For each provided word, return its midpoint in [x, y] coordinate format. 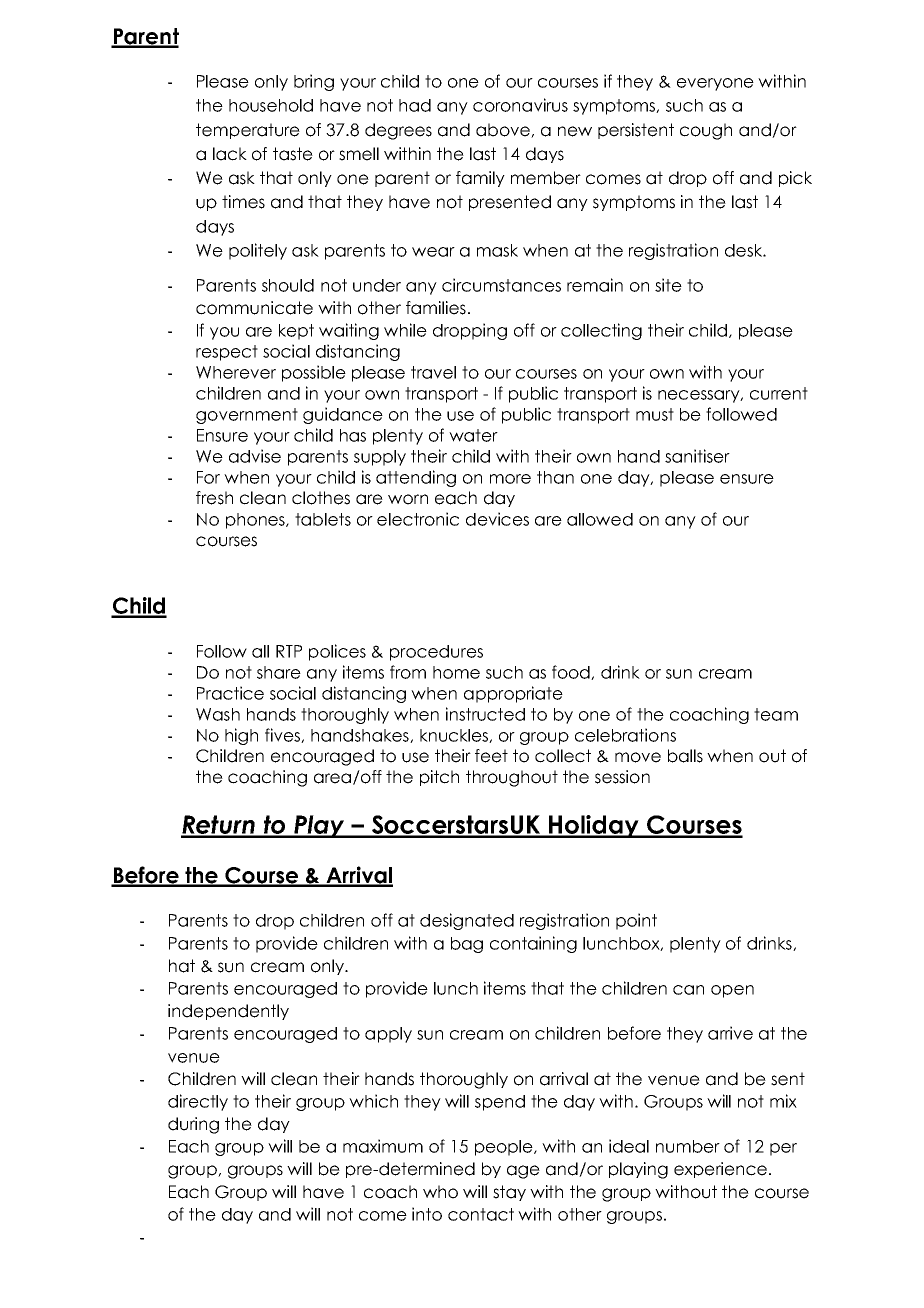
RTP [289, 651]
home [456, 672]
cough [706, 131]
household [271, 105]
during [193, 1125]
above [504, 130]
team [776, 714]
